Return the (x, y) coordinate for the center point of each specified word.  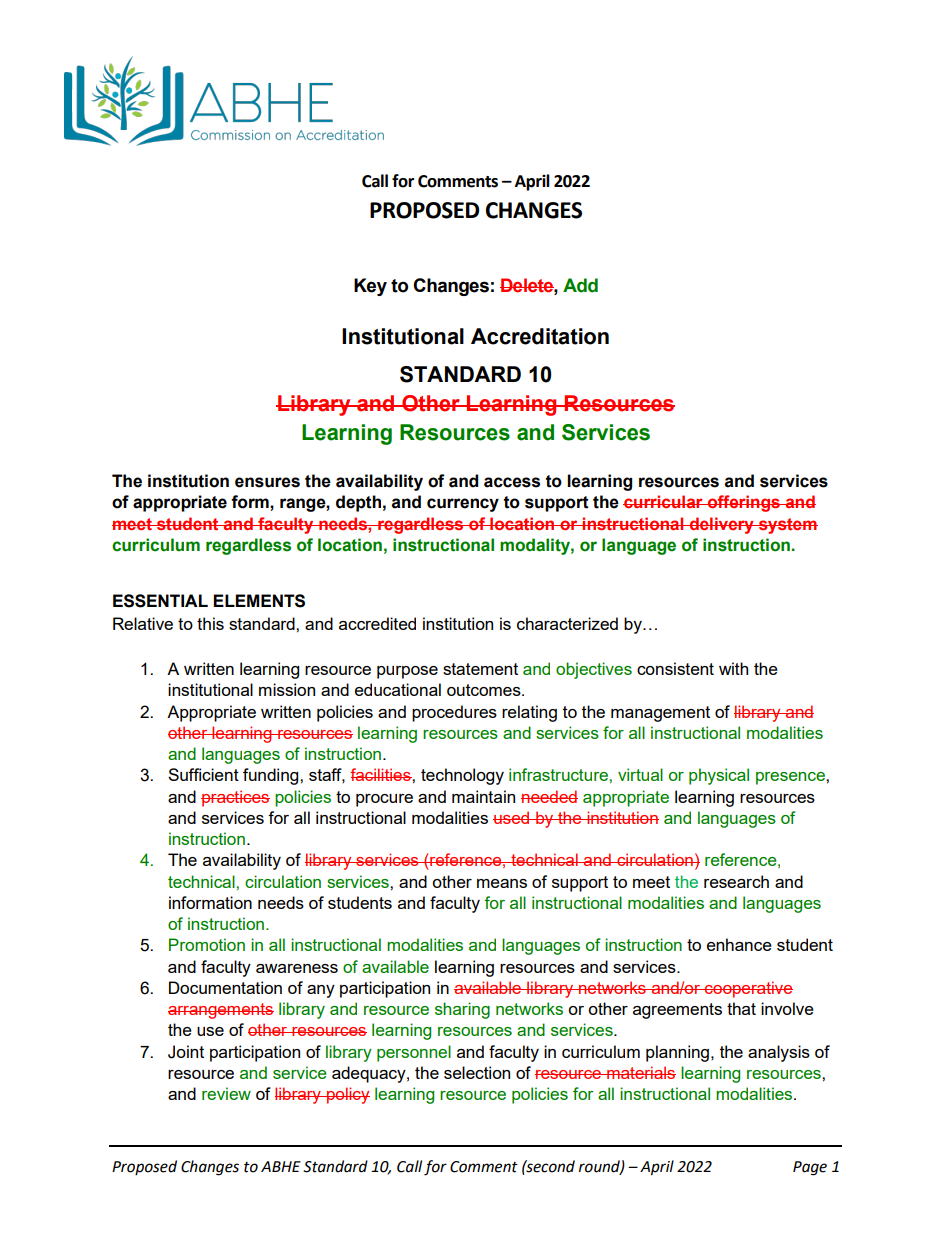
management (660, 714)
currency (463, 505)
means (502, 883)
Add (580, 285)
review (226, 1093)
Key (370, 287)
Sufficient (203, 774)
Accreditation (540, 336)
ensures (267, 482)
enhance (739, 944)
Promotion (207, 944)
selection (477, 1072)
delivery (722, 525)
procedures (454, 713)
